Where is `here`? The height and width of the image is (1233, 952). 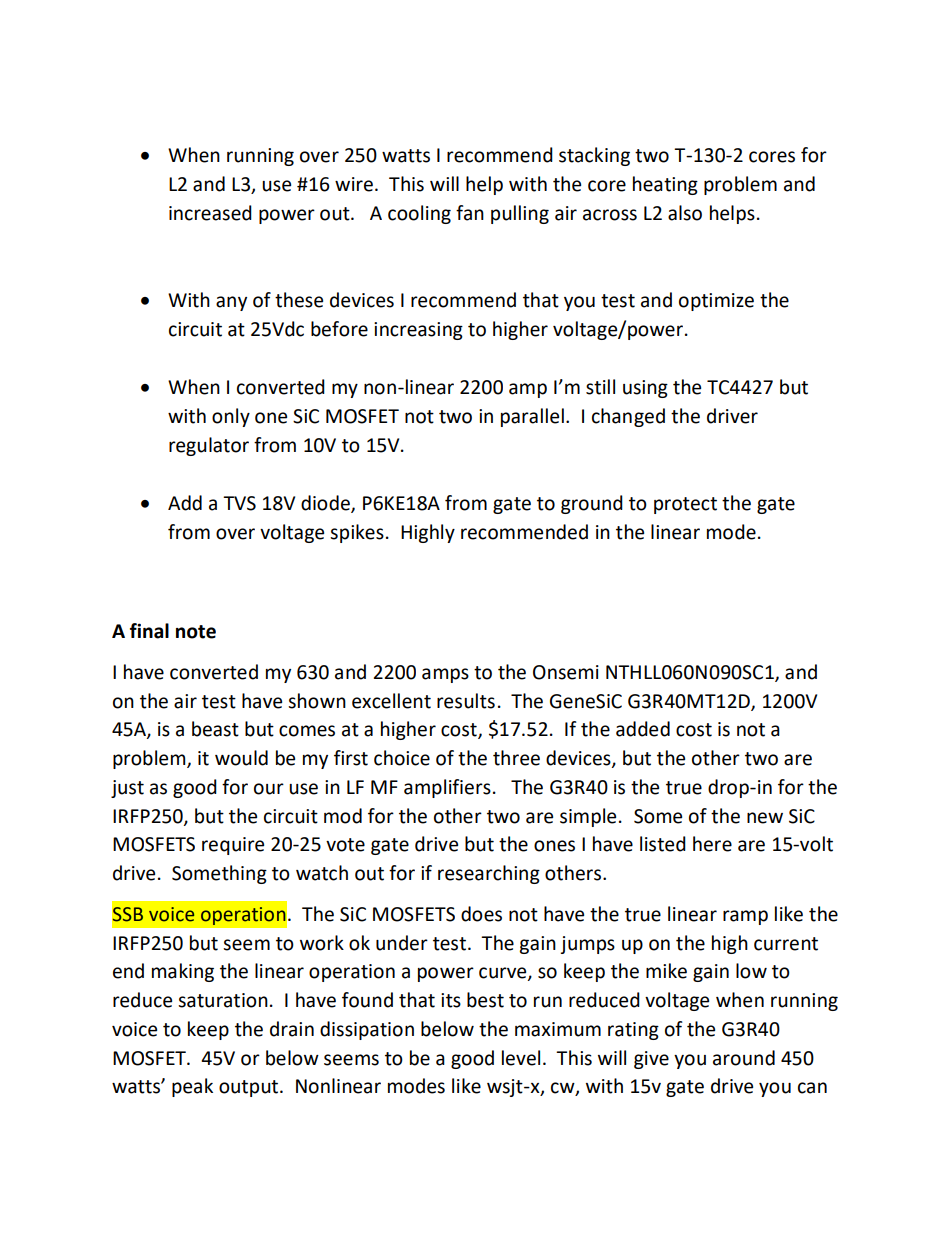
here is located at coordinates (712, 844).
